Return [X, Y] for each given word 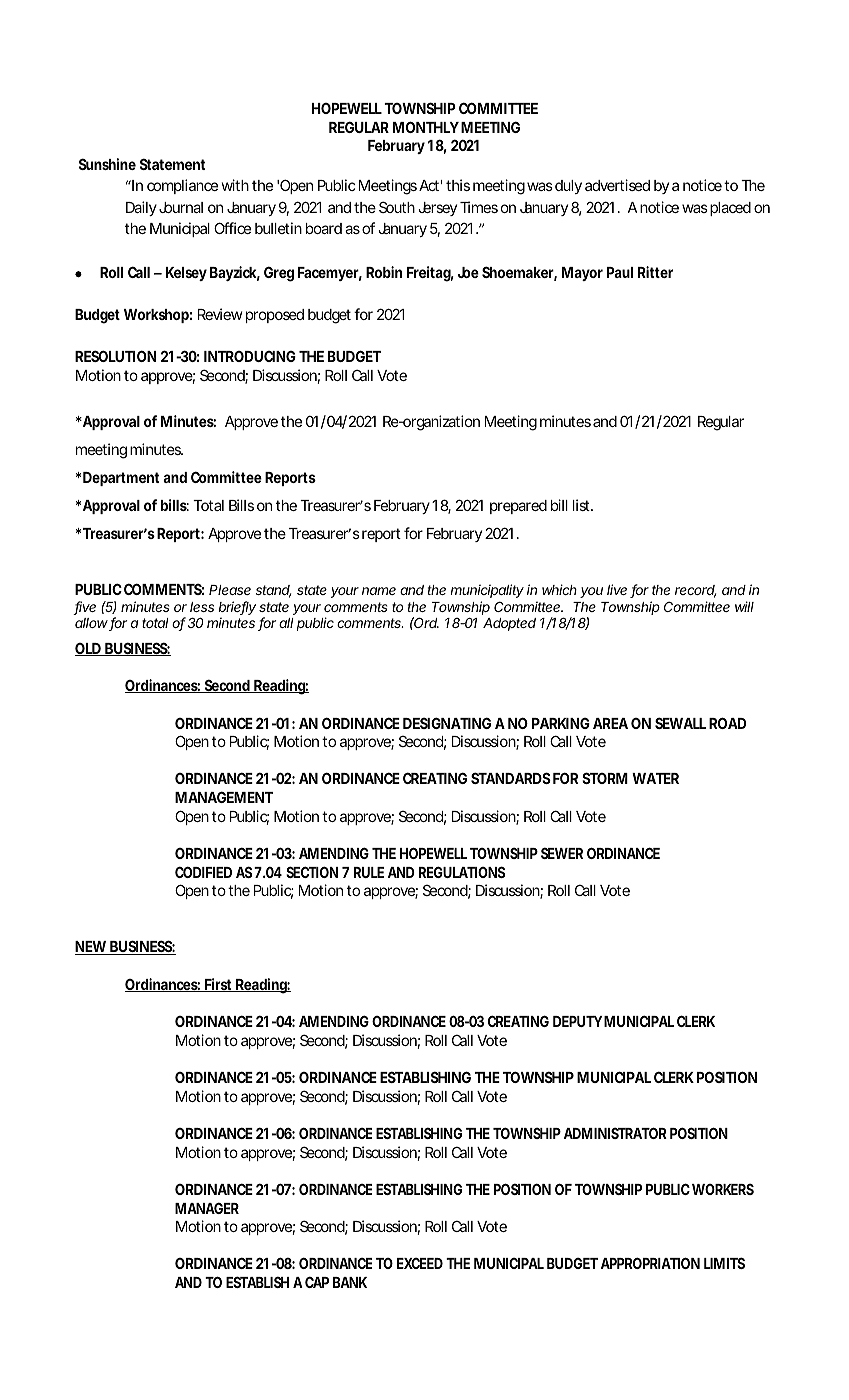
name [379, 591]
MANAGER [207, 1208]
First [218, 985]
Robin [384, 272]
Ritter [655, 272]
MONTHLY [426, 127]
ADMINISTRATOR [615, 1133]
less [202, 607]
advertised [617, 185]
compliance [182, 186]
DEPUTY [577, 1021]
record [695, 591]
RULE [369, 872]
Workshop [156, 316]
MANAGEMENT [224, 797]
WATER [655, 778]
